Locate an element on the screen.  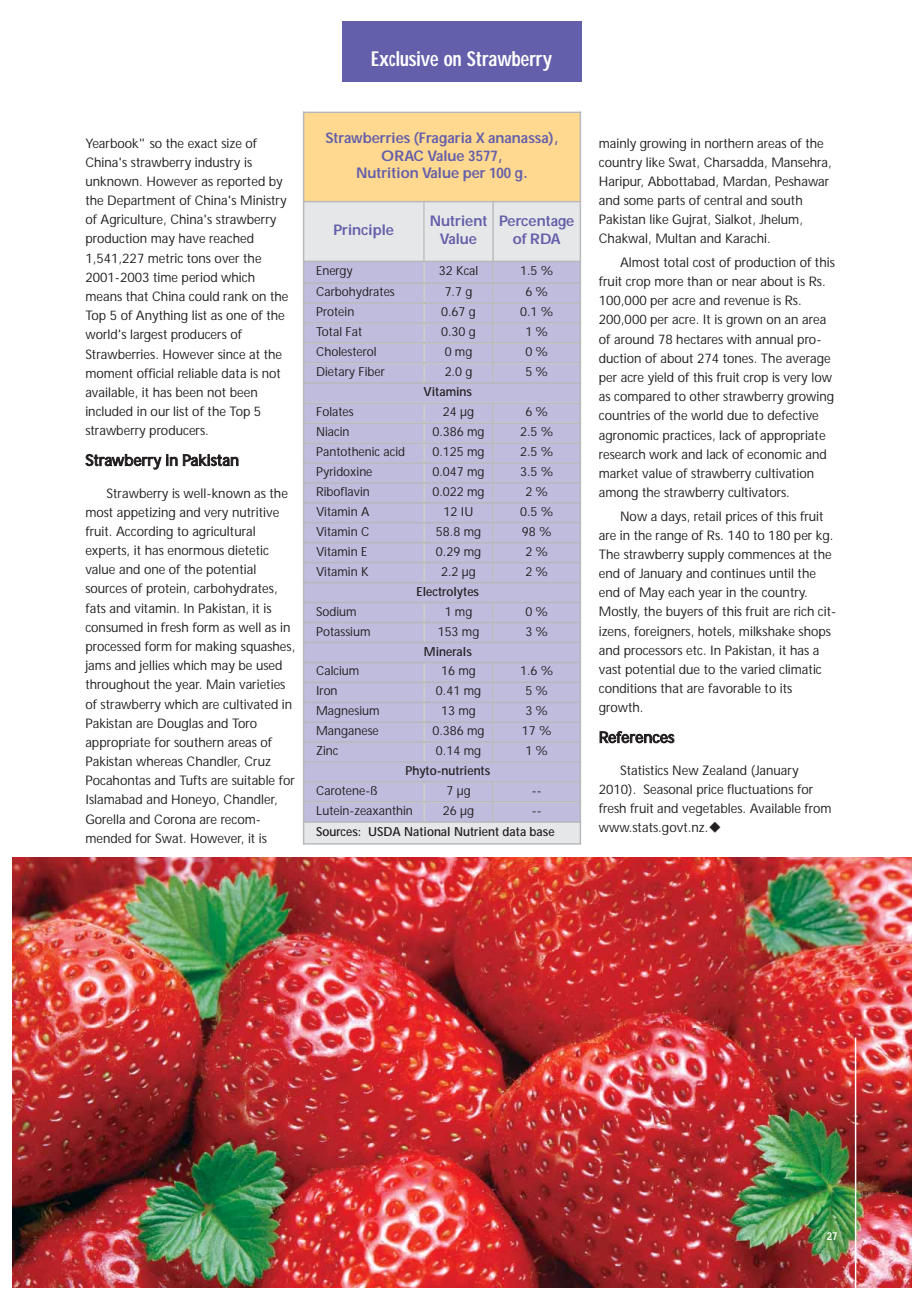
northern is located at coordinates (729, 143).
